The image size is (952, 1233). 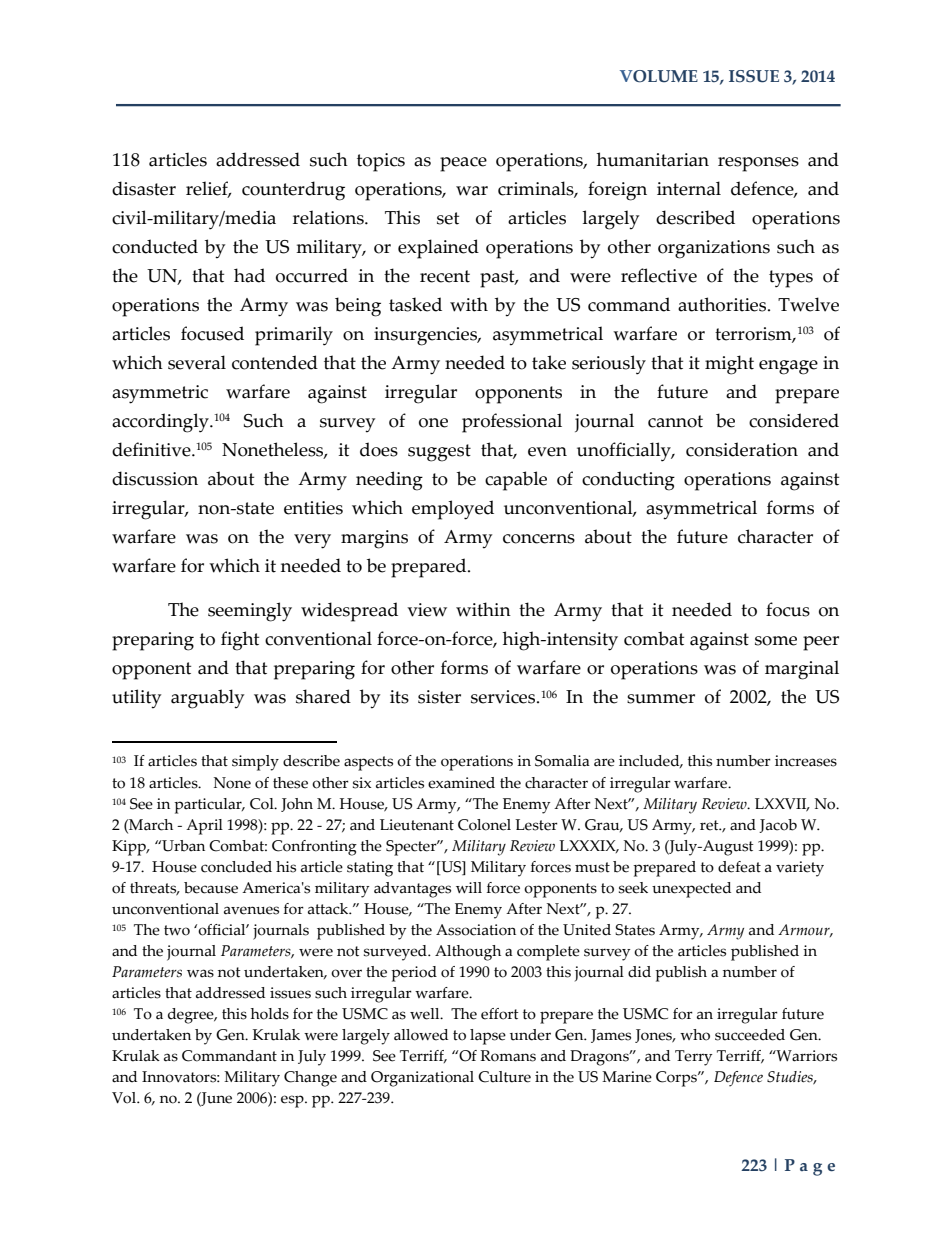 What do you see at coordinates (207, 699) in the screenshot?
I see `arguably` at bounding box center [207, 699].
